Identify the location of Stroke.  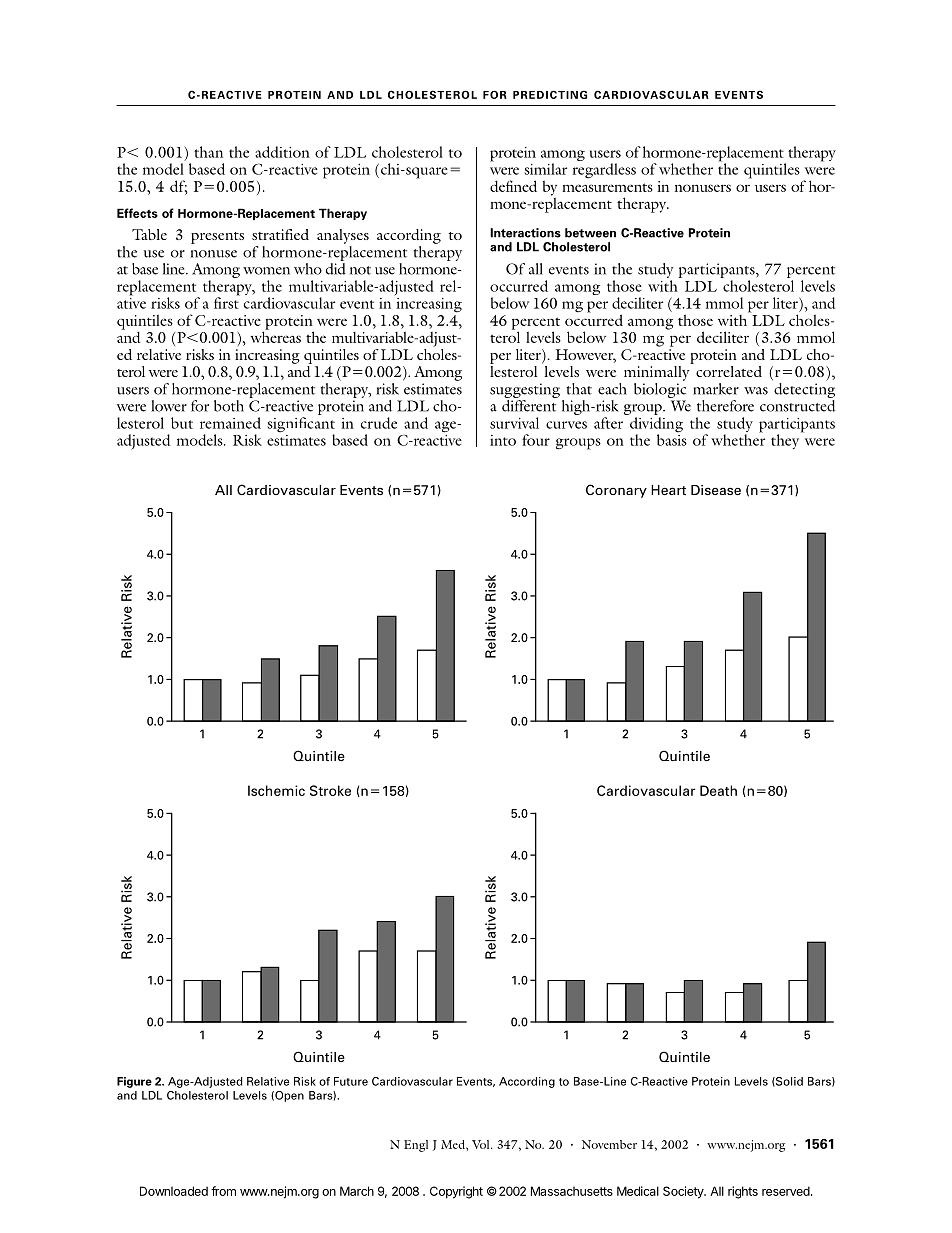
(330, 790).
